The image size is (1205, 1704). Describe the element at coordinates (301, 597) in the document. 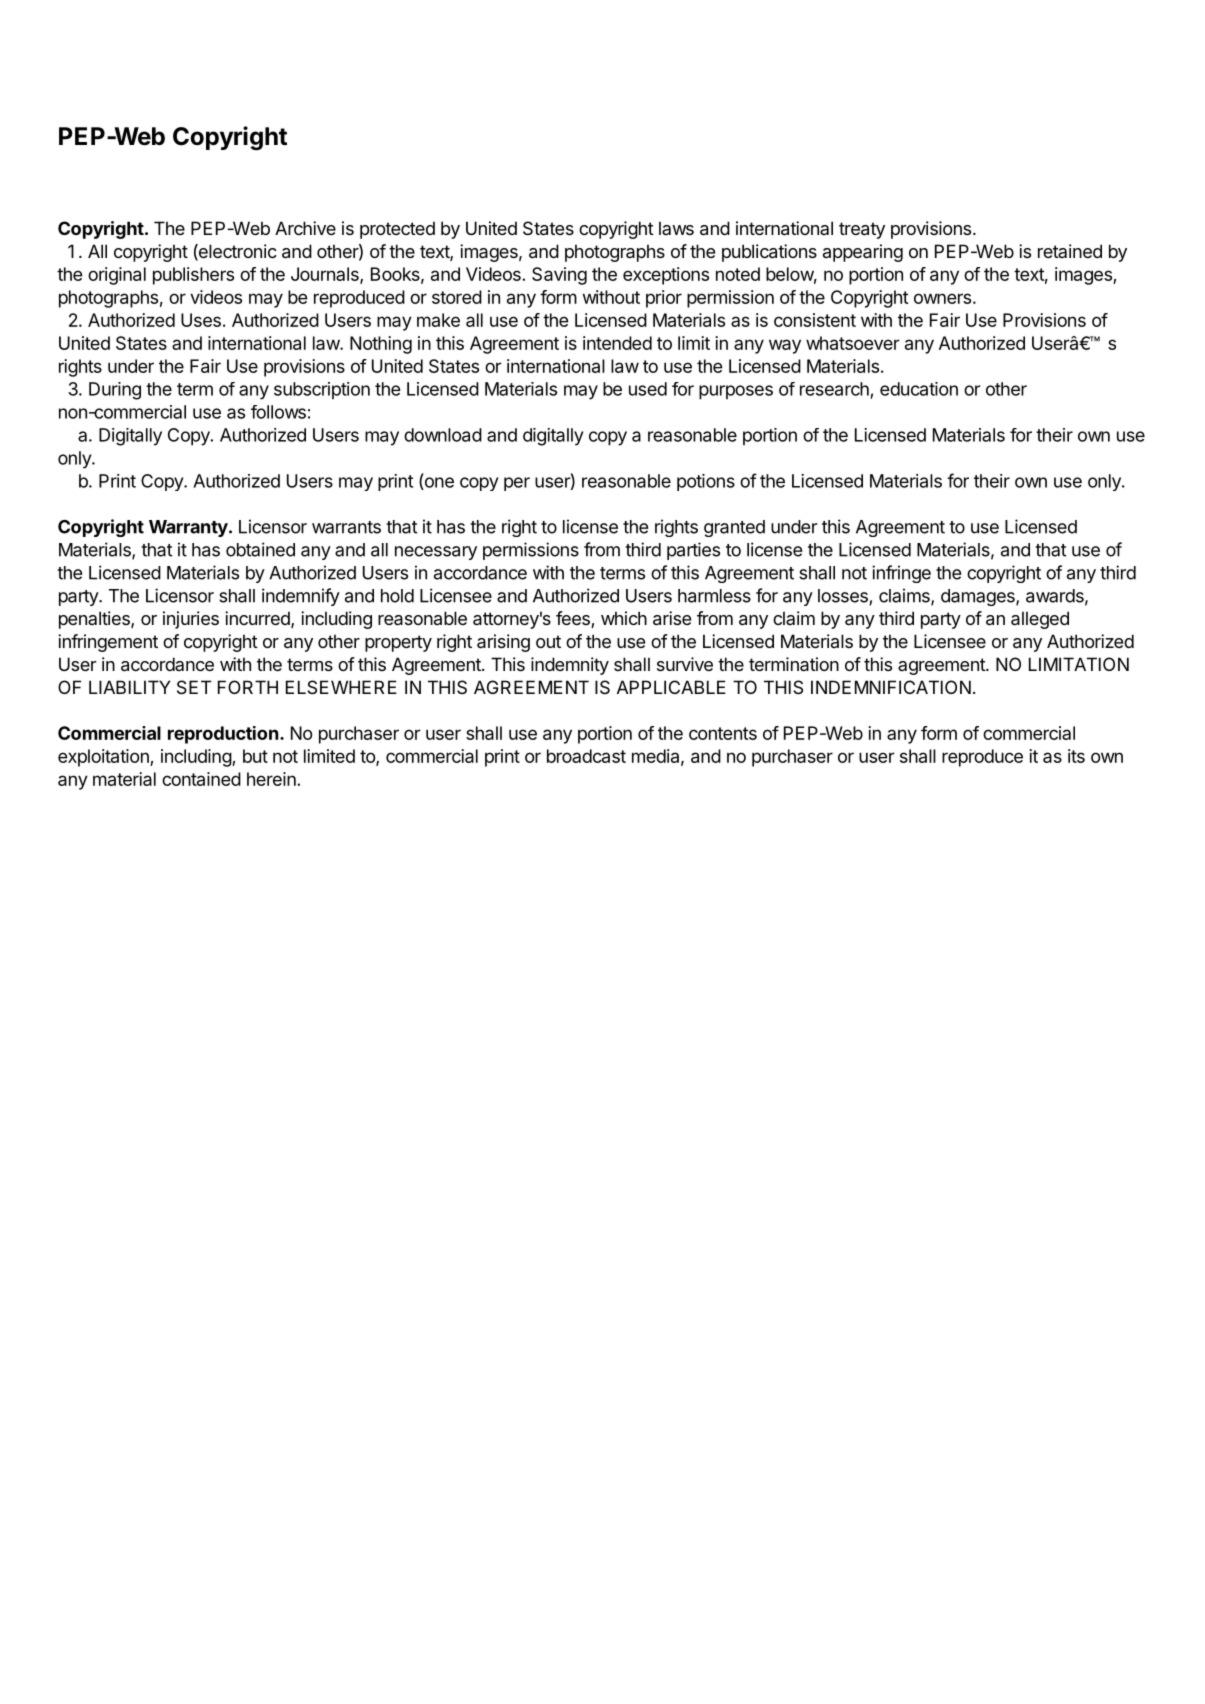

I see `indemnify` at that location.
